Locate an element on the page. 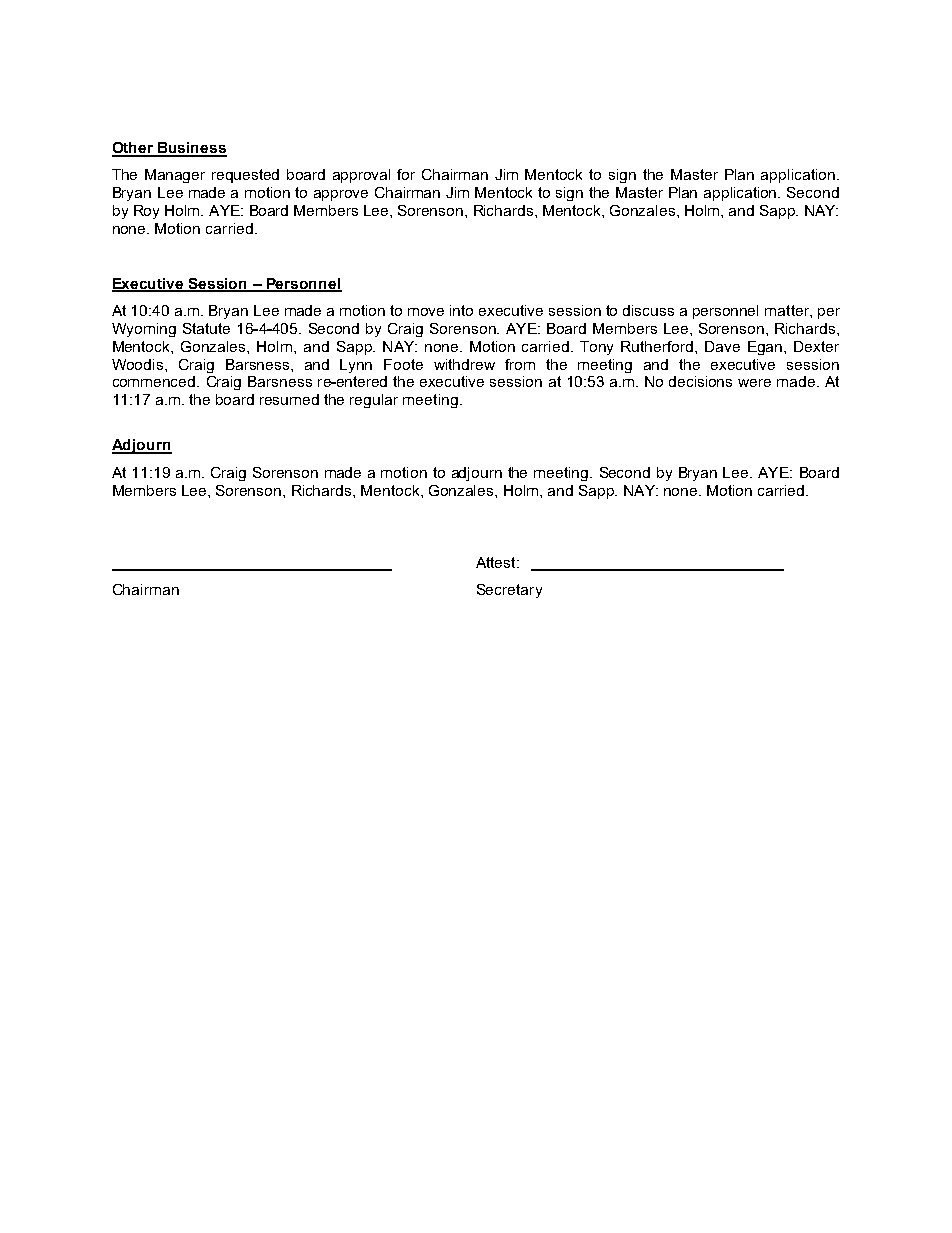  matter is located at coordinates (788, 310).
